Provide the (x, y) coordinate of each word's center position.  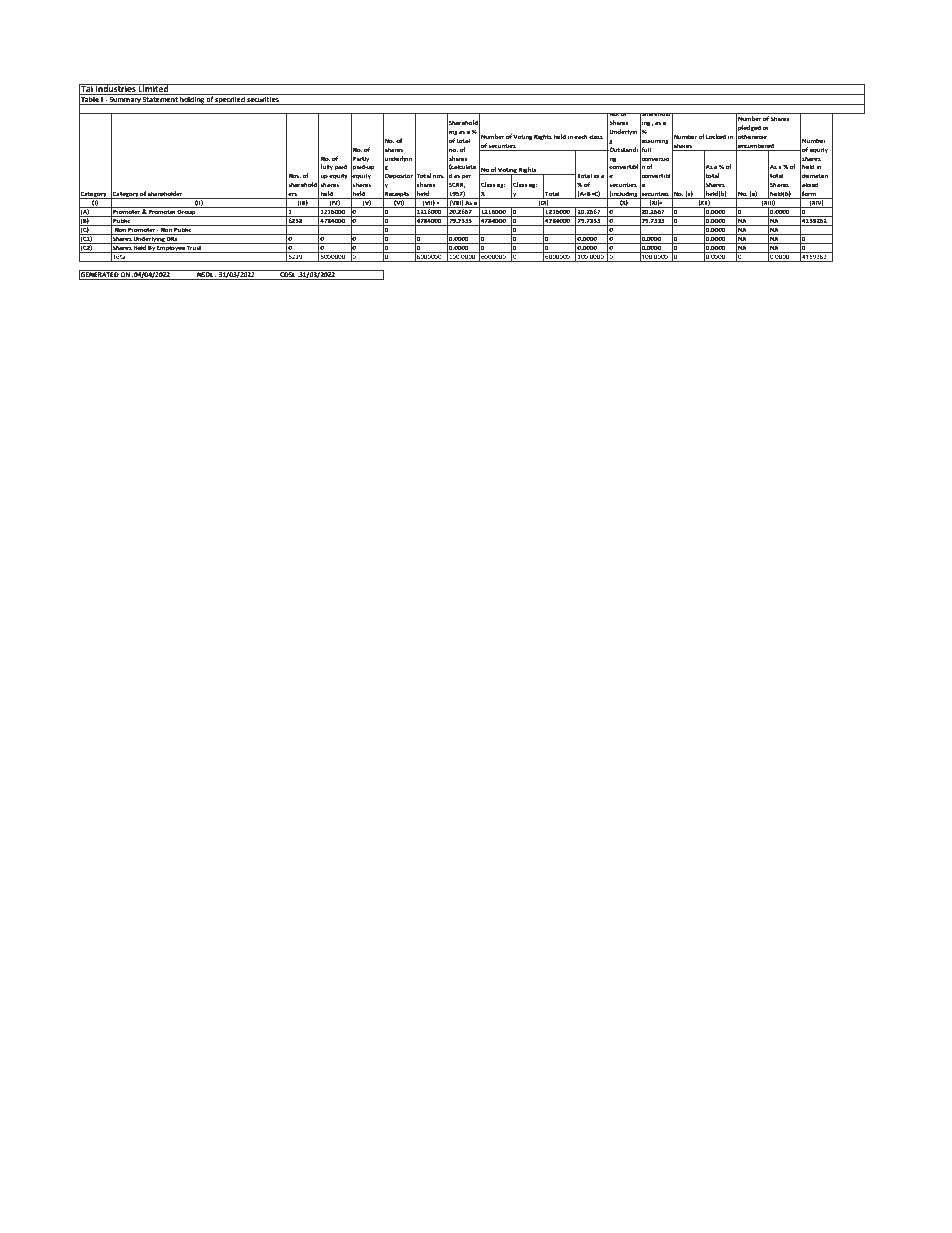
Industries (116, 88)
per (466, 177)
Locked (716, 136)
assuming (654, 141)
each (581, 136)
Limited (154, 88)
